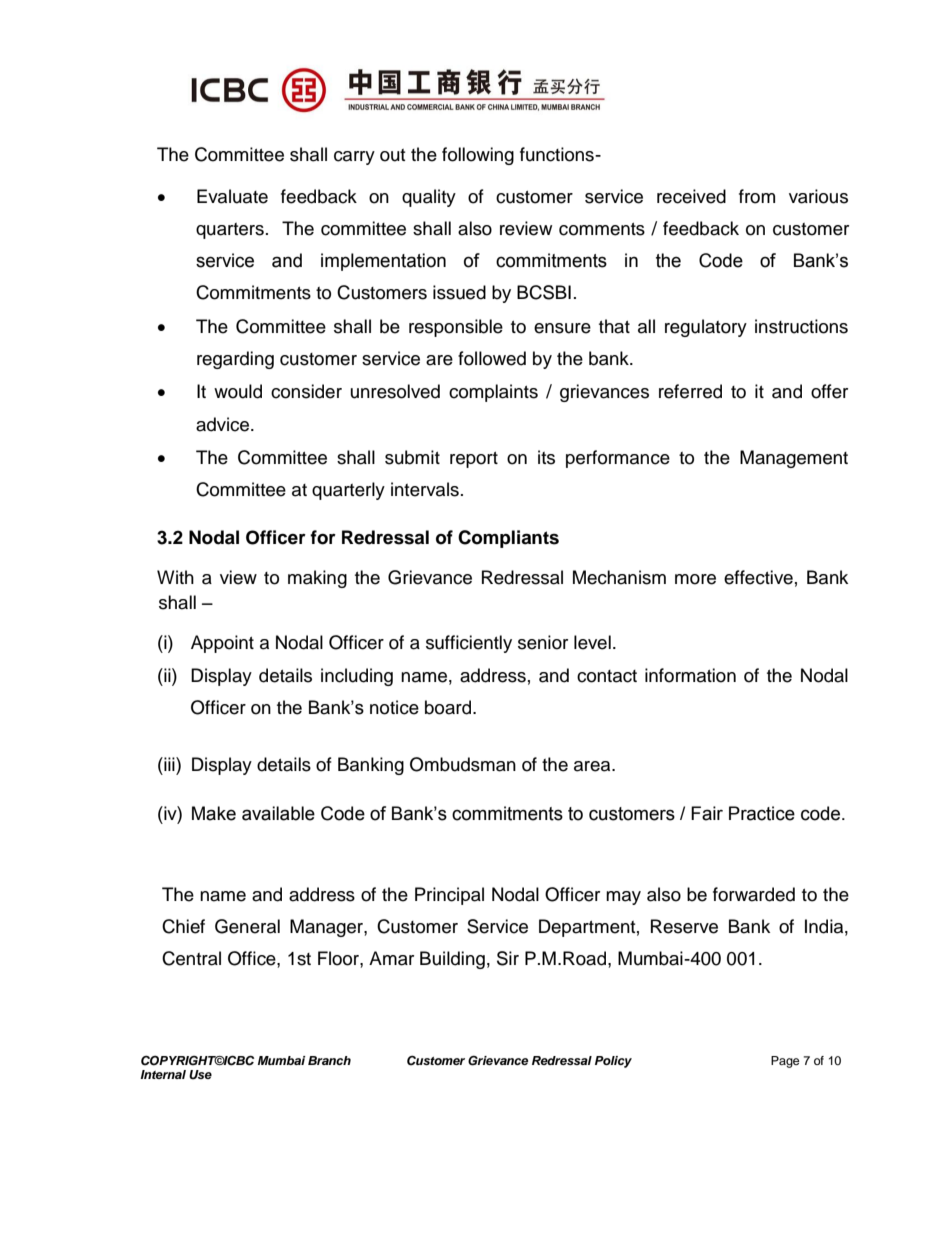  What do you see at coordinates (222, 644) in the page?
I see `Appoint` at bounding box center [222, 644].
